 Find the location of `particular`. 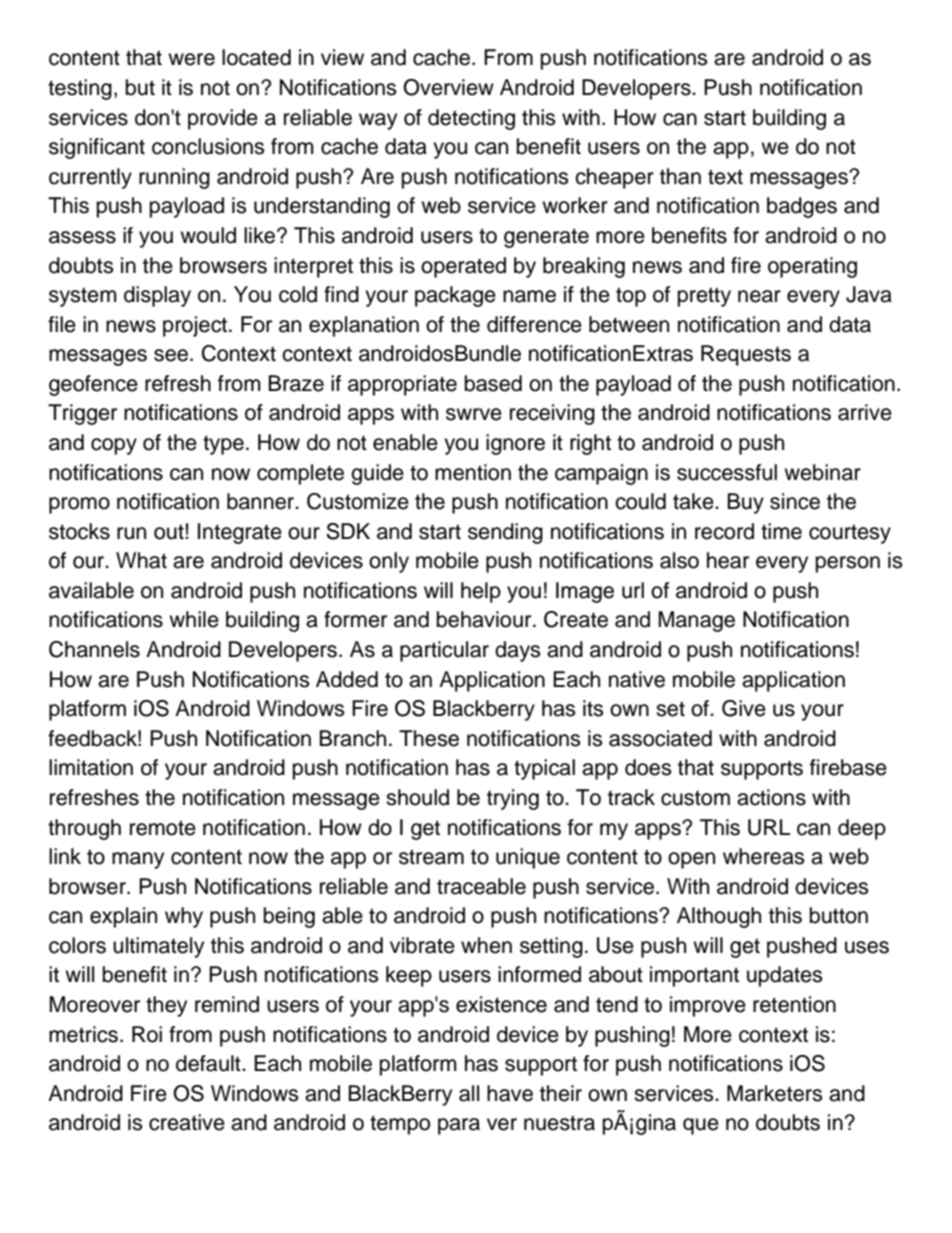

particular is located at coordinates (444, 651).
